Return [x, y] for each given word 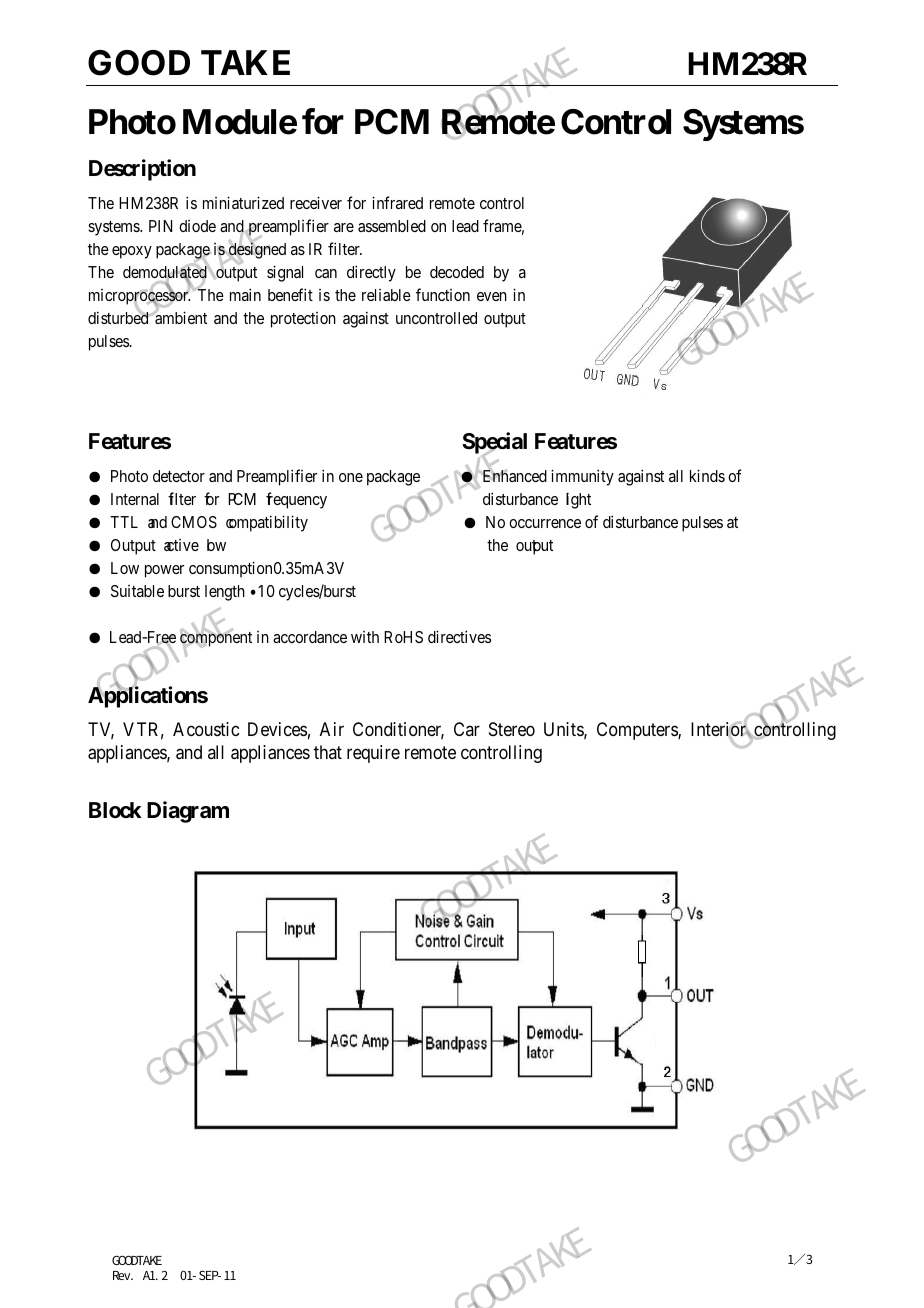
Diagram [188, 812]
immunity [582, 477]
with [365, 637]
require [373, 754]
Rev [123, 1275]
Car [467, 729]
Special [494, 444]
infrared [397, 202]
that [328, 752]
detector [179, 476]
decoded [457, 272]
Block [115, 810]
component [216, 641]
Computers [638, 731]
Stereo [512, 729]
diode [197, 226]
